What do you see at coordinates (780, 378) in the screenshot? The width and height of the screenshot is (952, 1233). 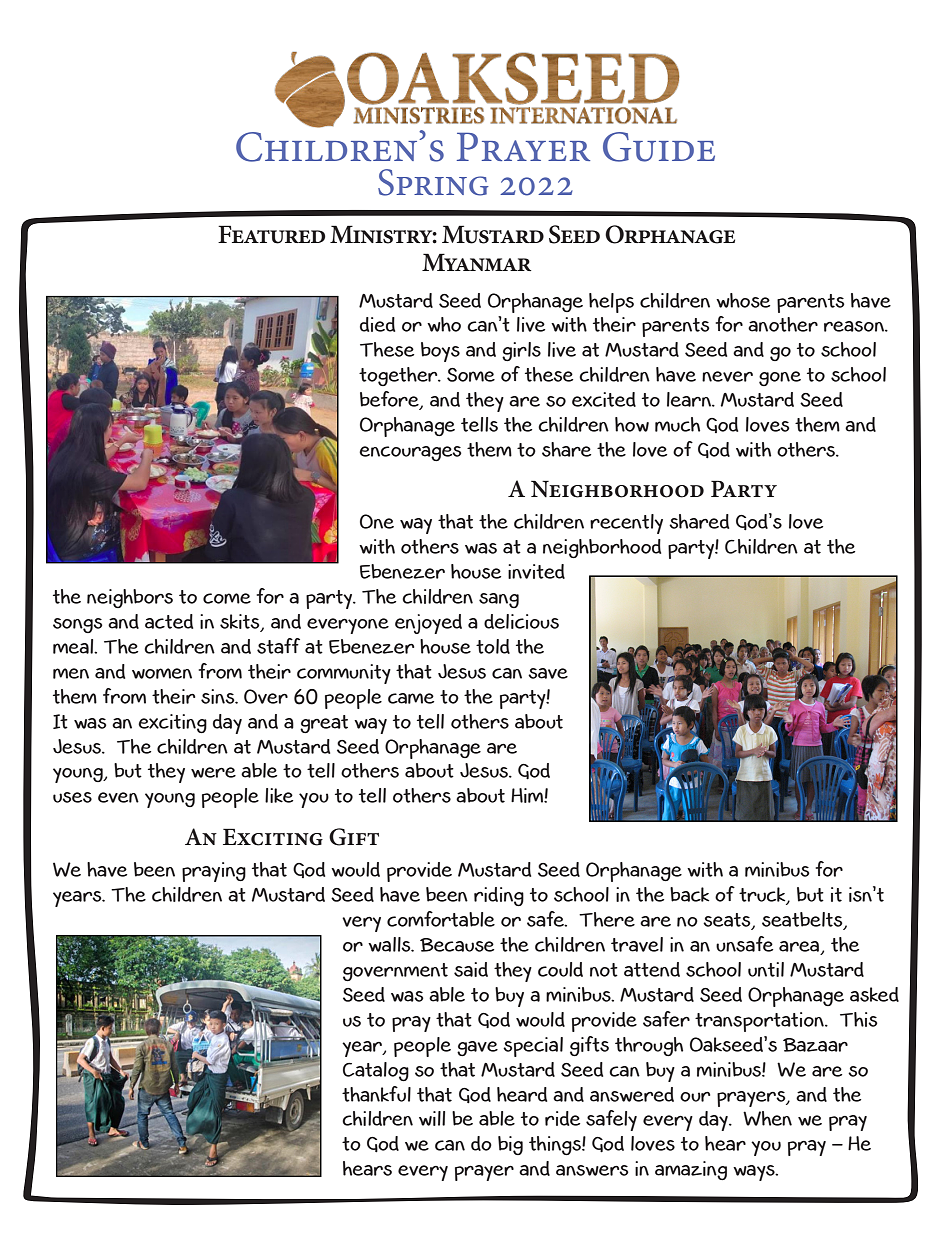 I see `gone` at bounding box center [780, 378].
